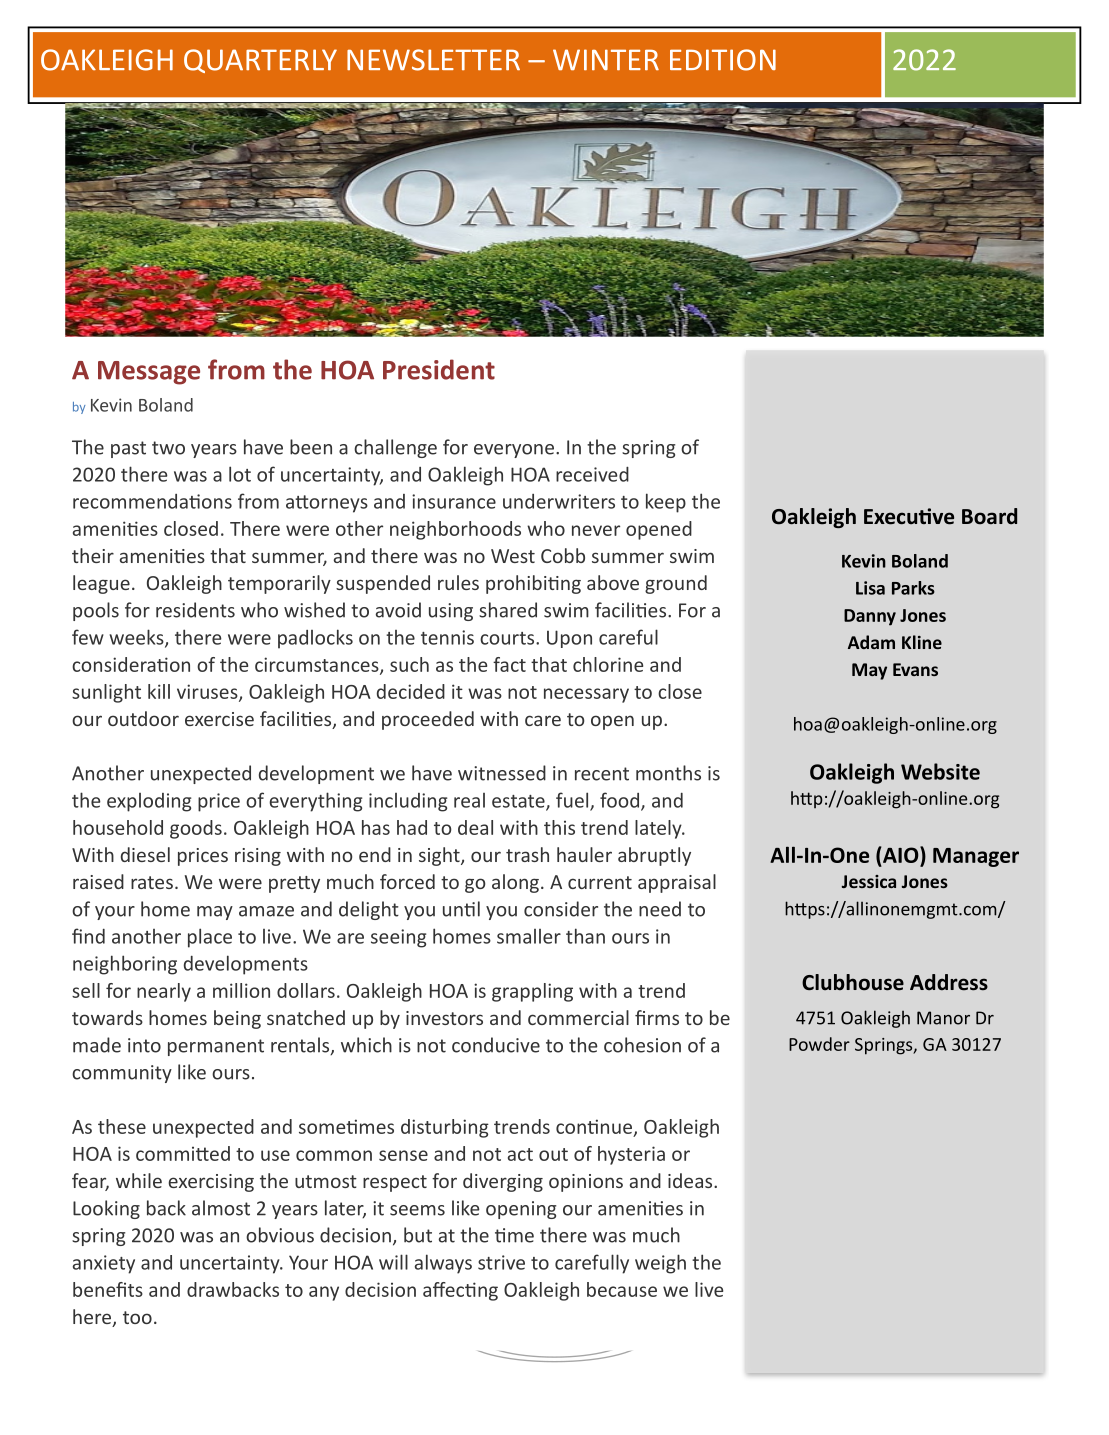  Describe the element at coordinates (509, 664) in the document. I see `fact` at that location.
